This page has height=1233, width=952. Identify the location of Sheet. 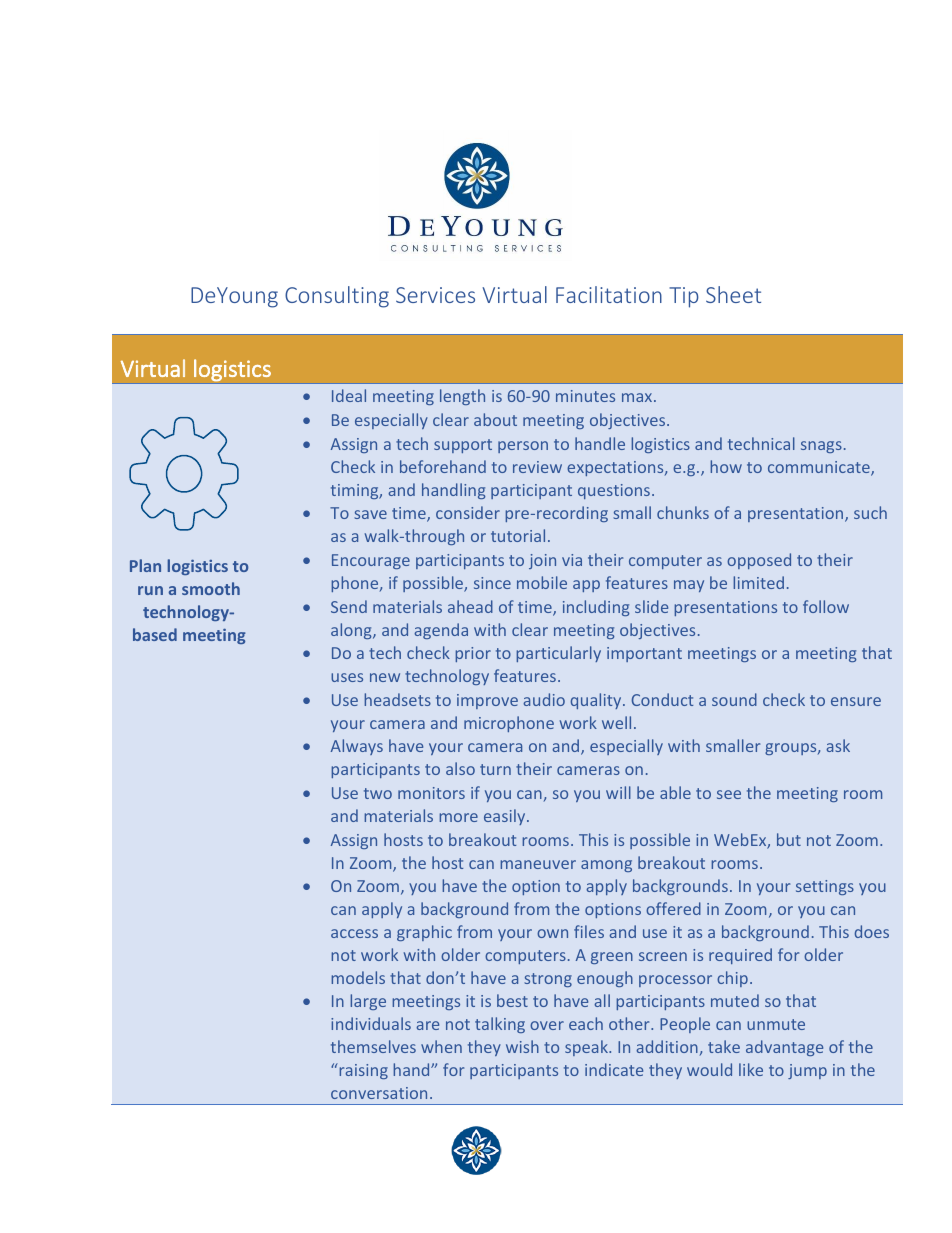
(733, 294).
